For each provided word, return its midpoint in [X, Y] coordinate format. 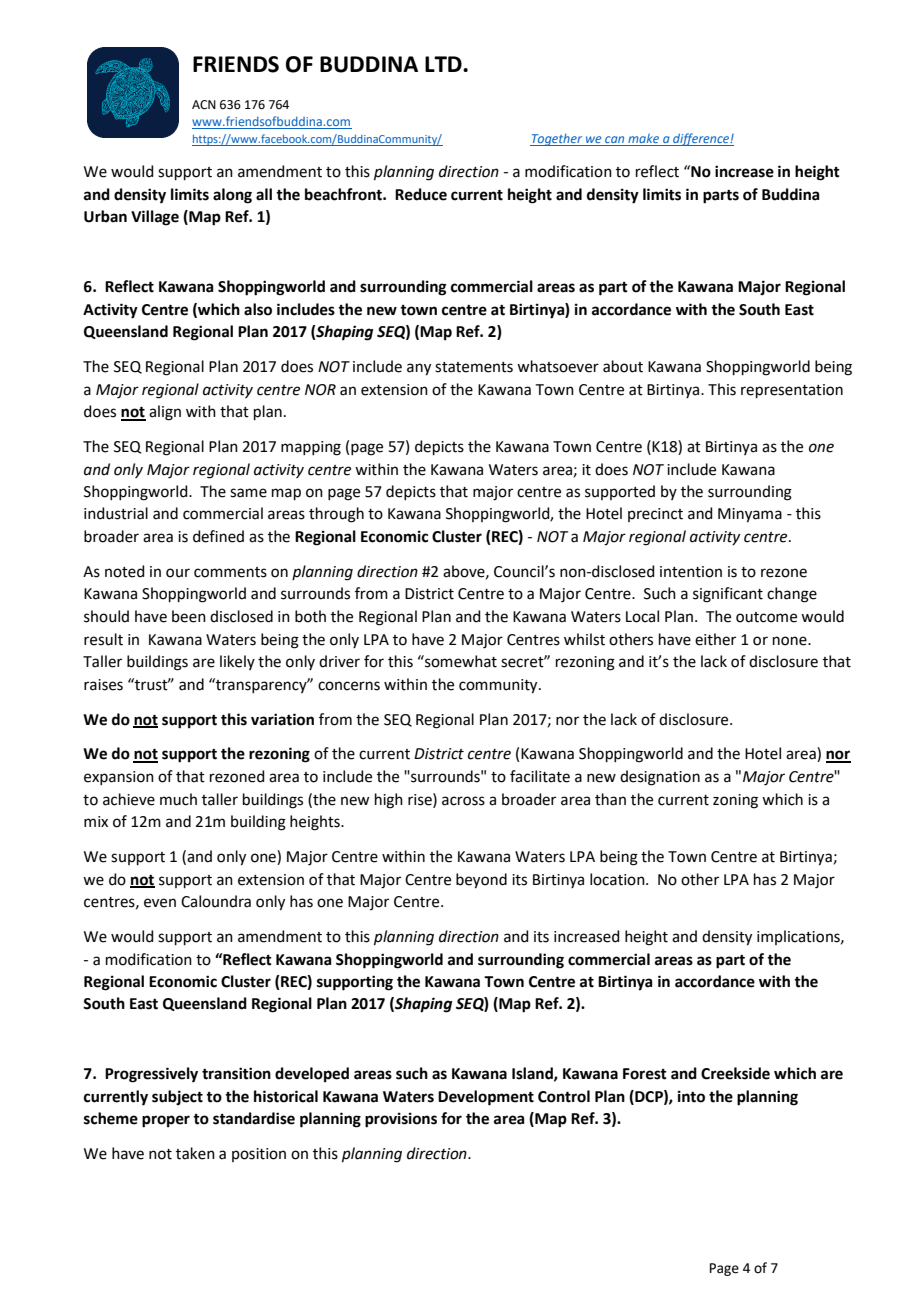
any [419, 369]
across [463, 801]
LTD [444, 64]
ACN [204, 105]
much [178, 799]
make [644, 140]
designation [660, 778]
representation [792, 391]
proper [166, 1121]
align [165, 413]
